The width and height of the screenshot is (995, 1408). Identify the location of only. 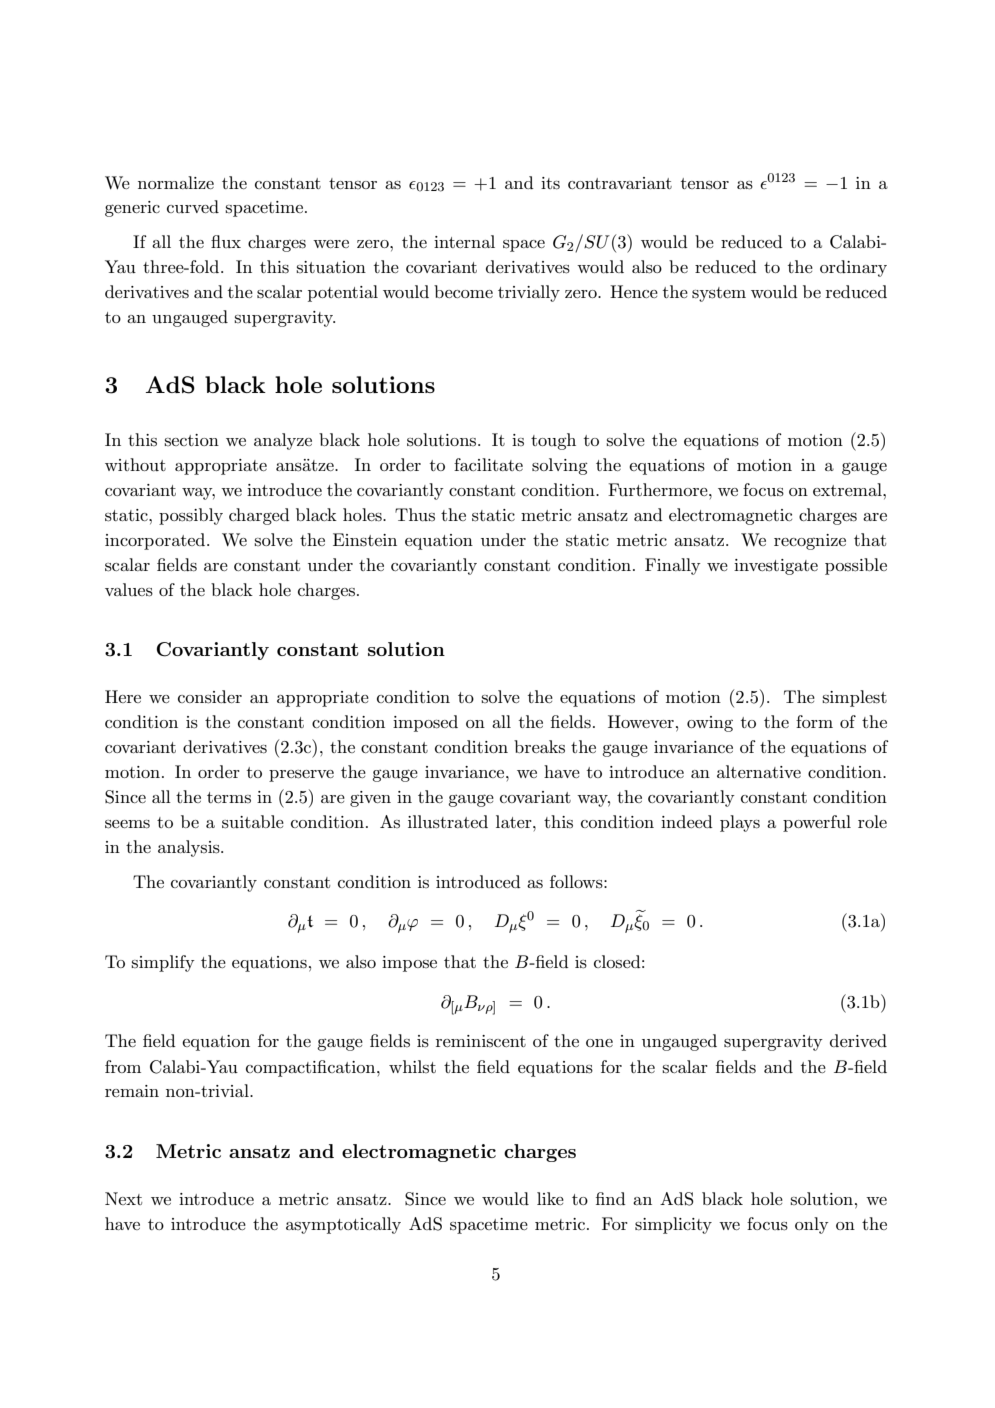
(812, 1225).
